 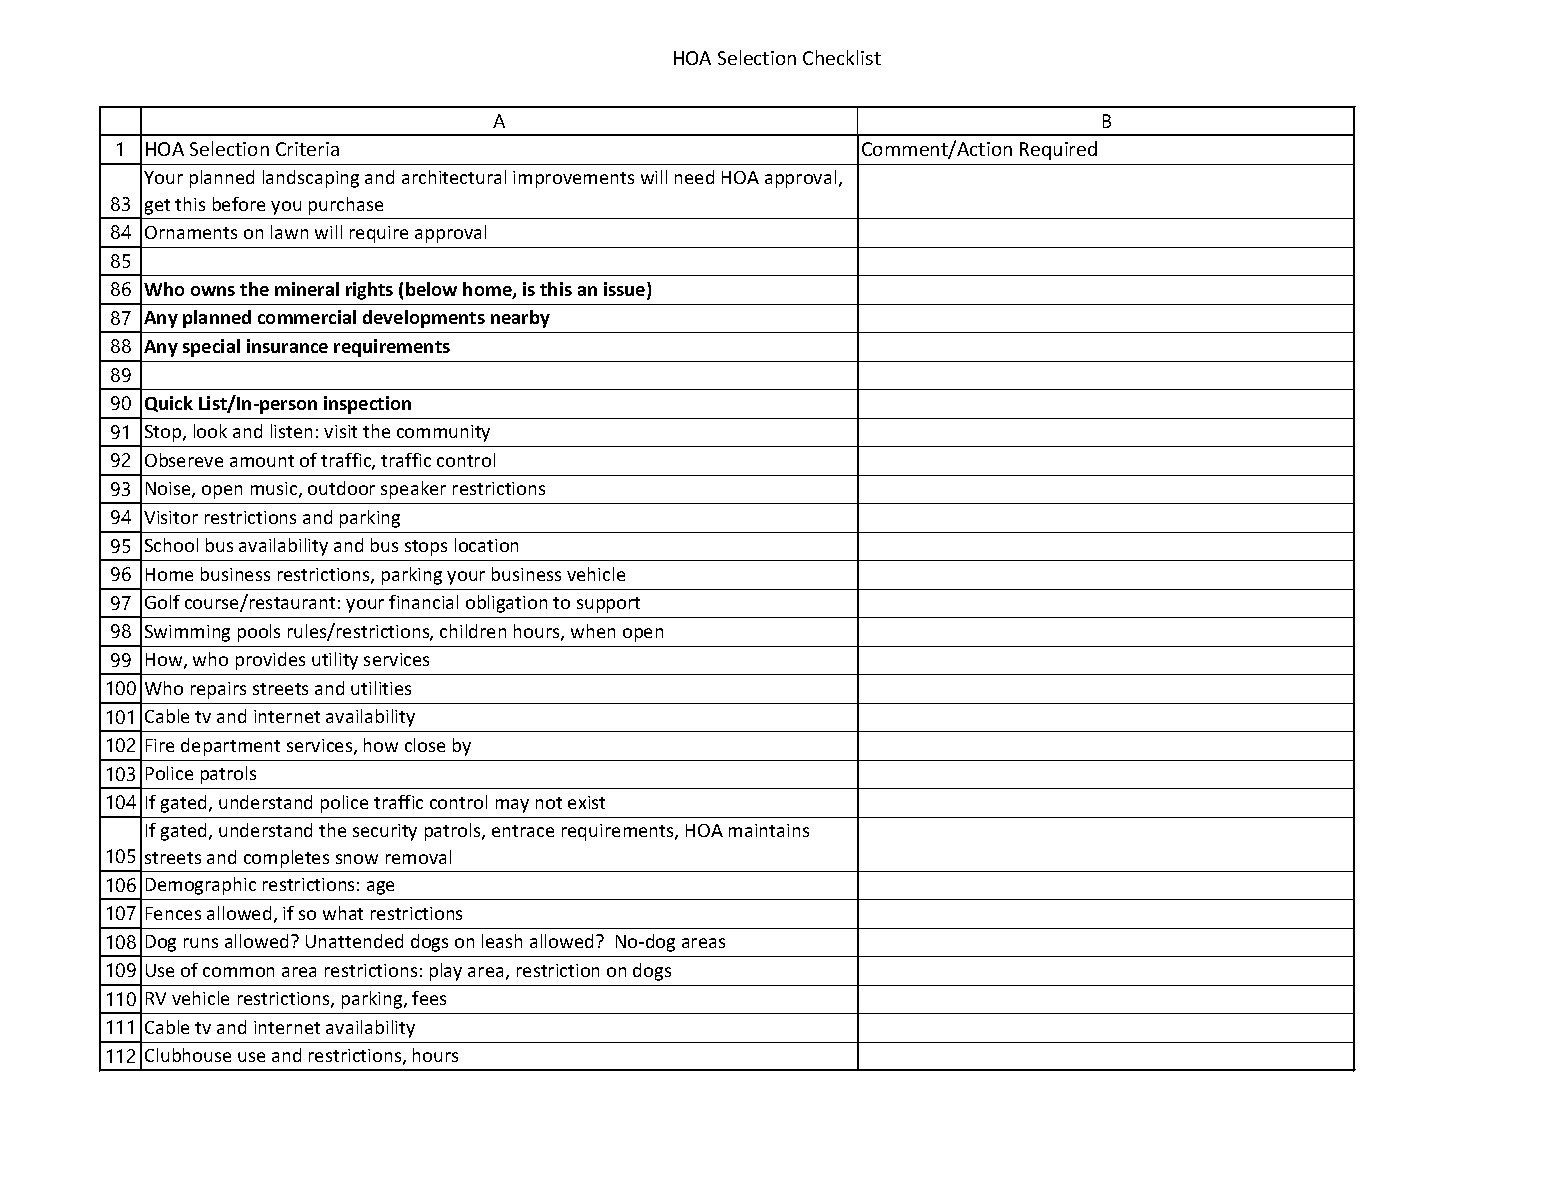 What do you see at coordinates (512, 806) in the page?
I see `may` at bounding box center [512, 806].
